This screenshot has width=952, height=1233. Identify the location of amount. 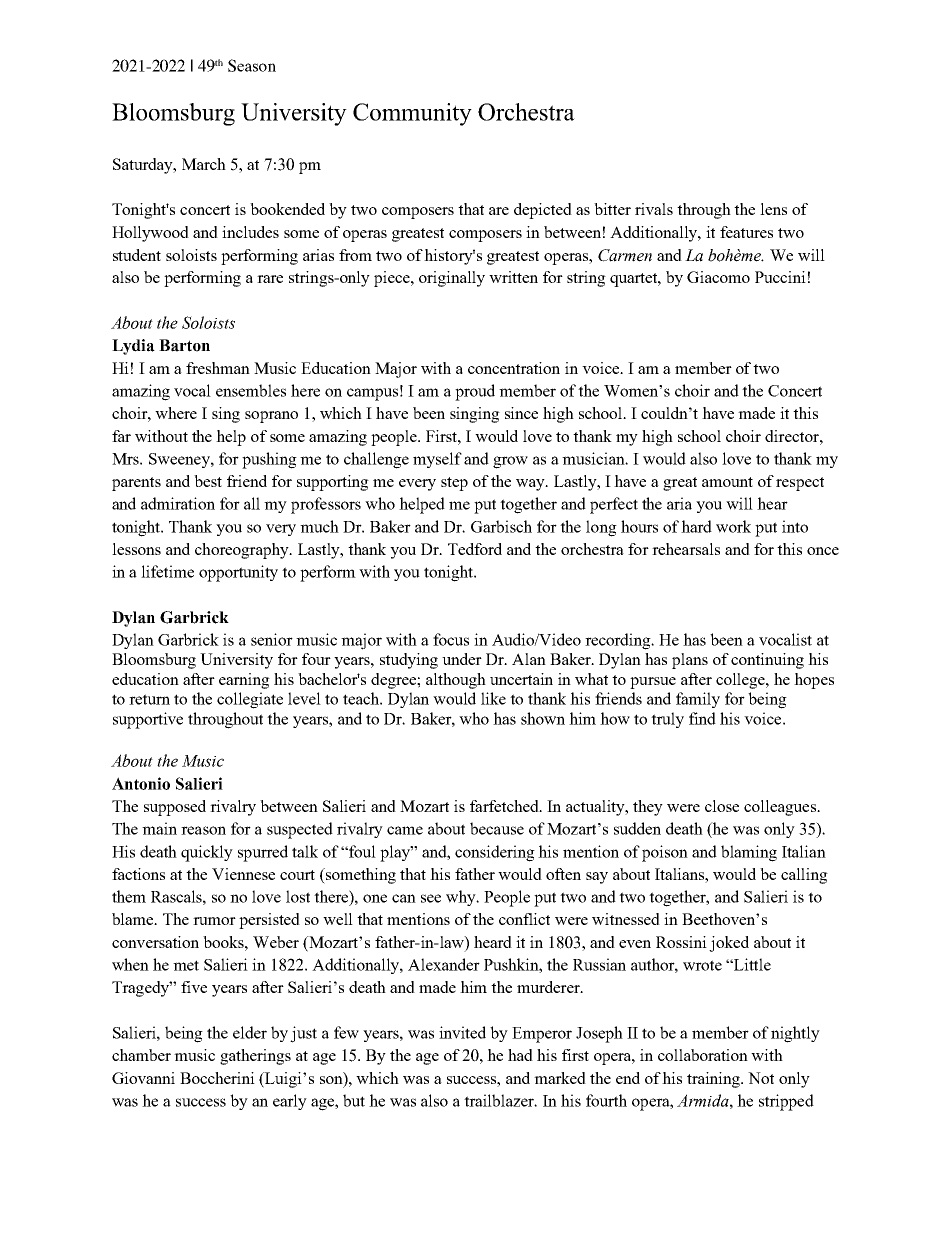
(727, 482).
